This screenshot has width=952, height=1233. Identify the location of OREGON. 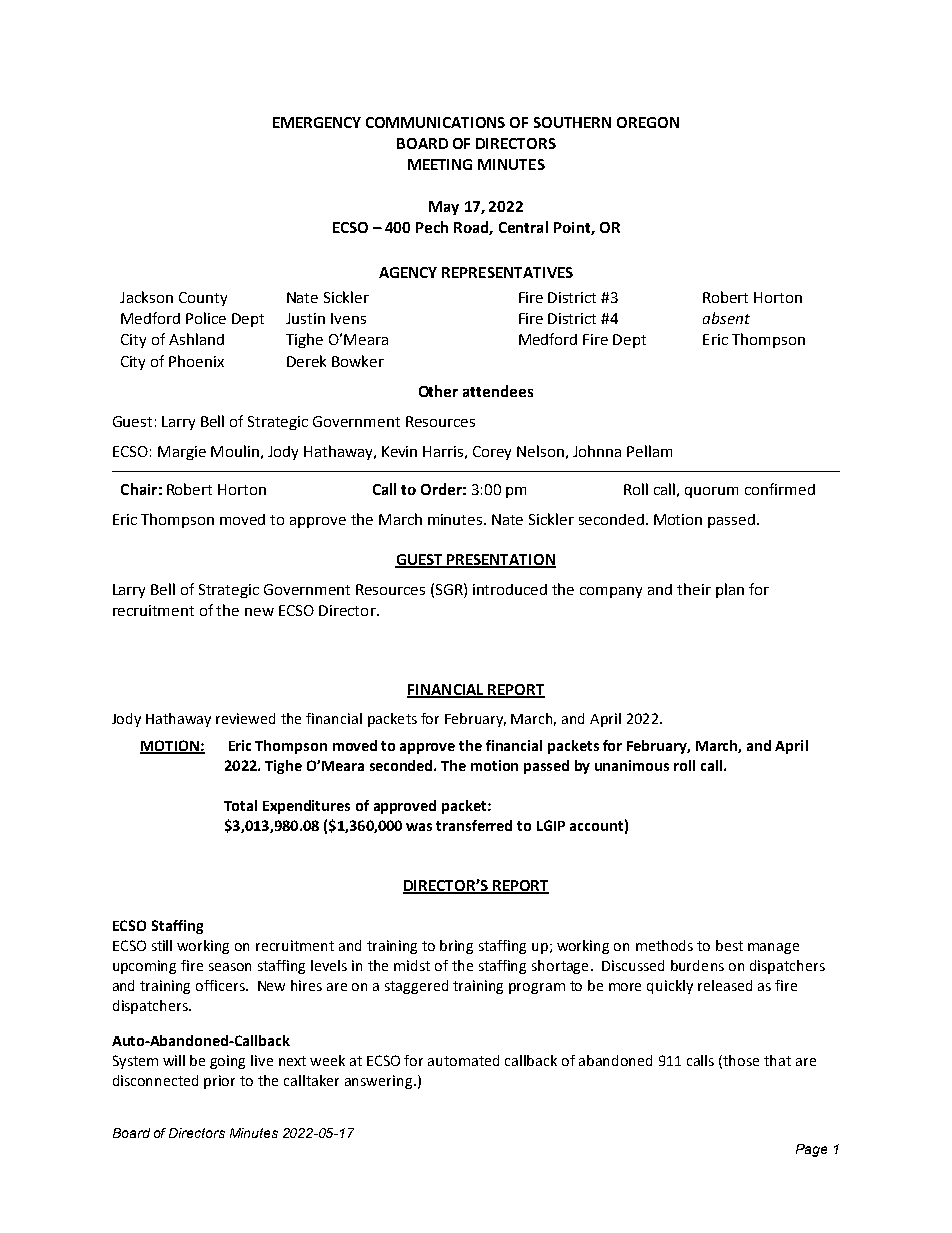
(648, 122).
